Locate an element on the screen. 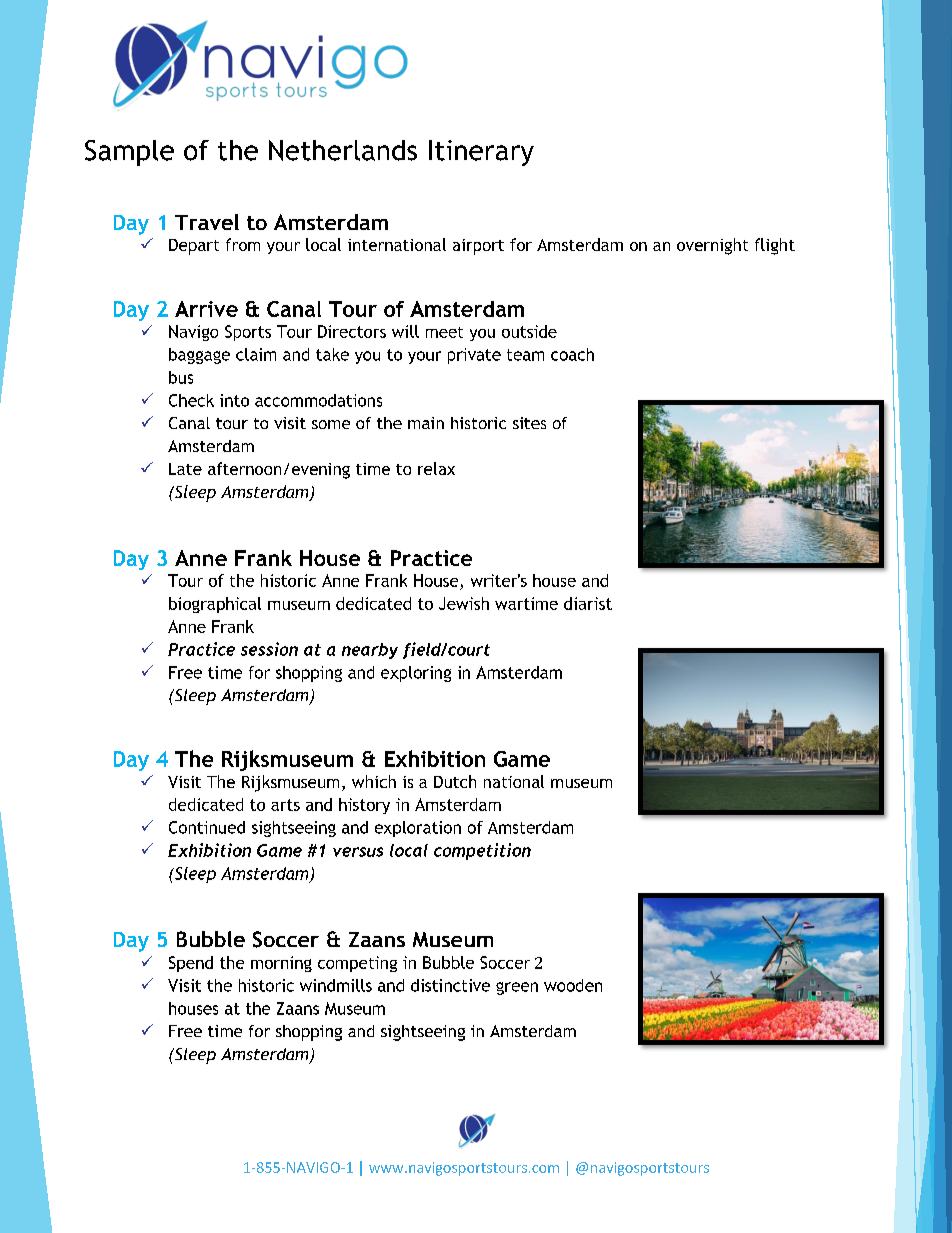  coach is located at coordinates (572, 354).
